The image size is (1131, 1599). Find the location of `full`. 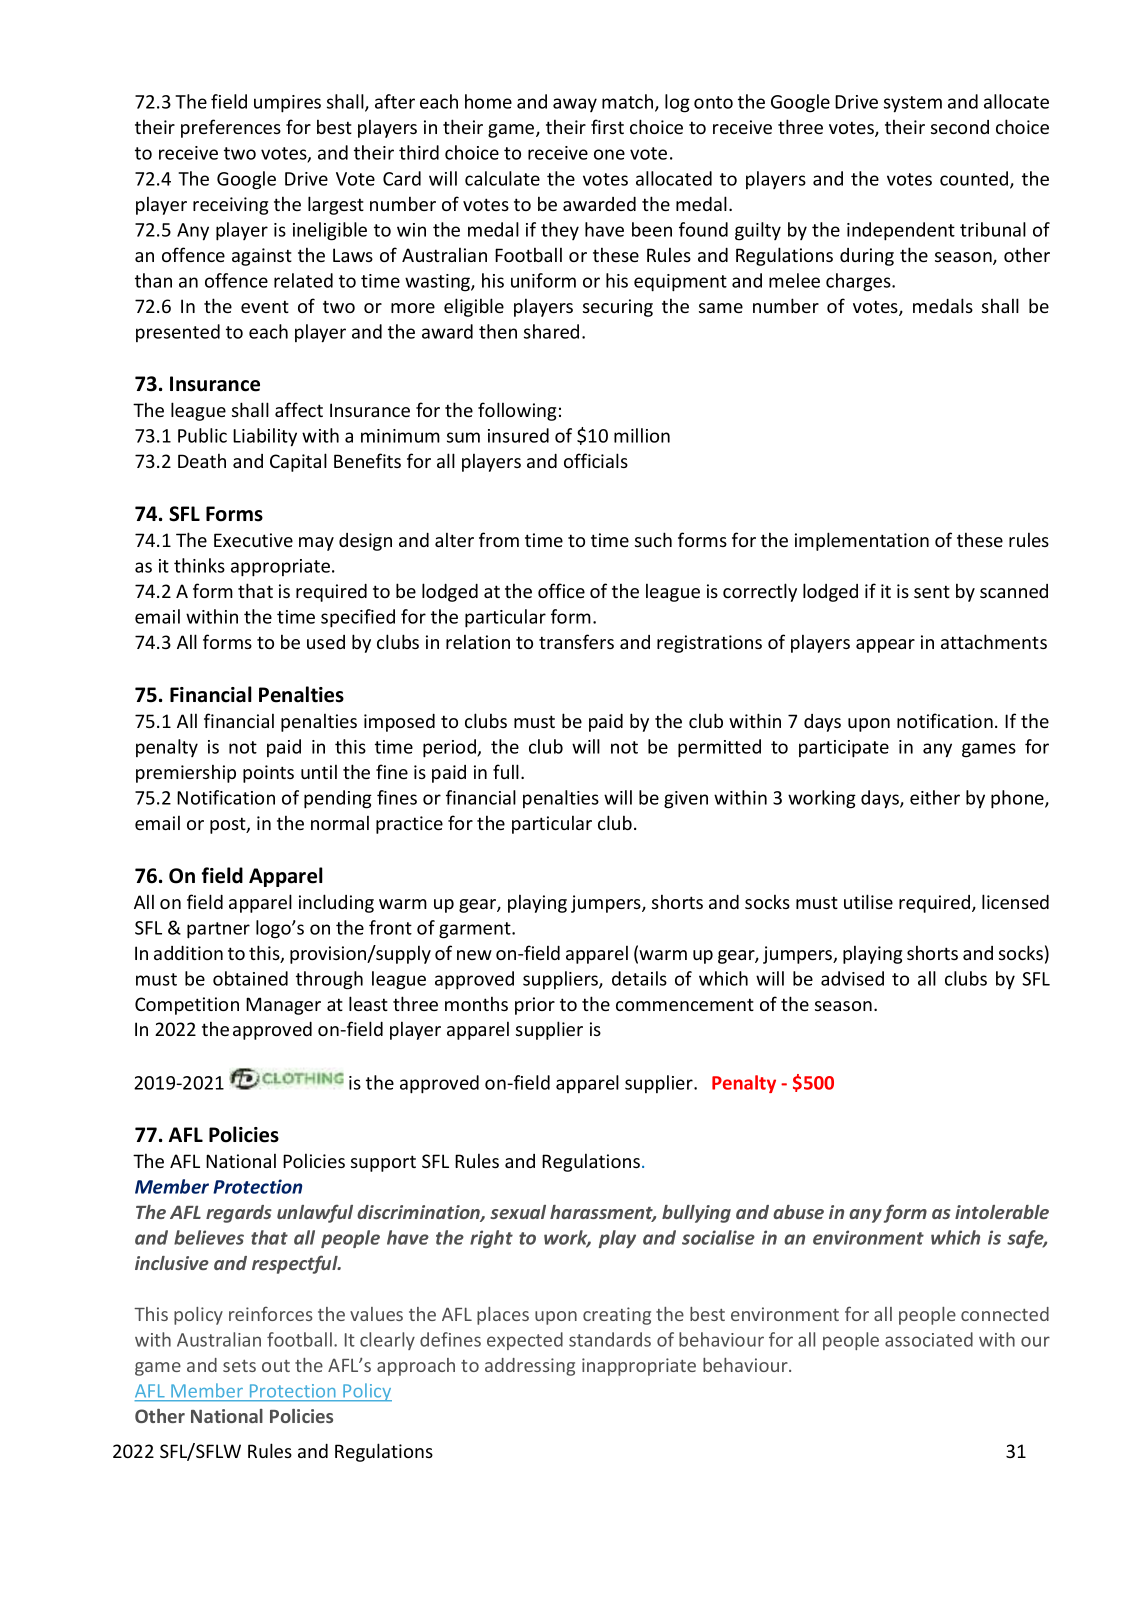

full is located at coordinates (506, 771).
